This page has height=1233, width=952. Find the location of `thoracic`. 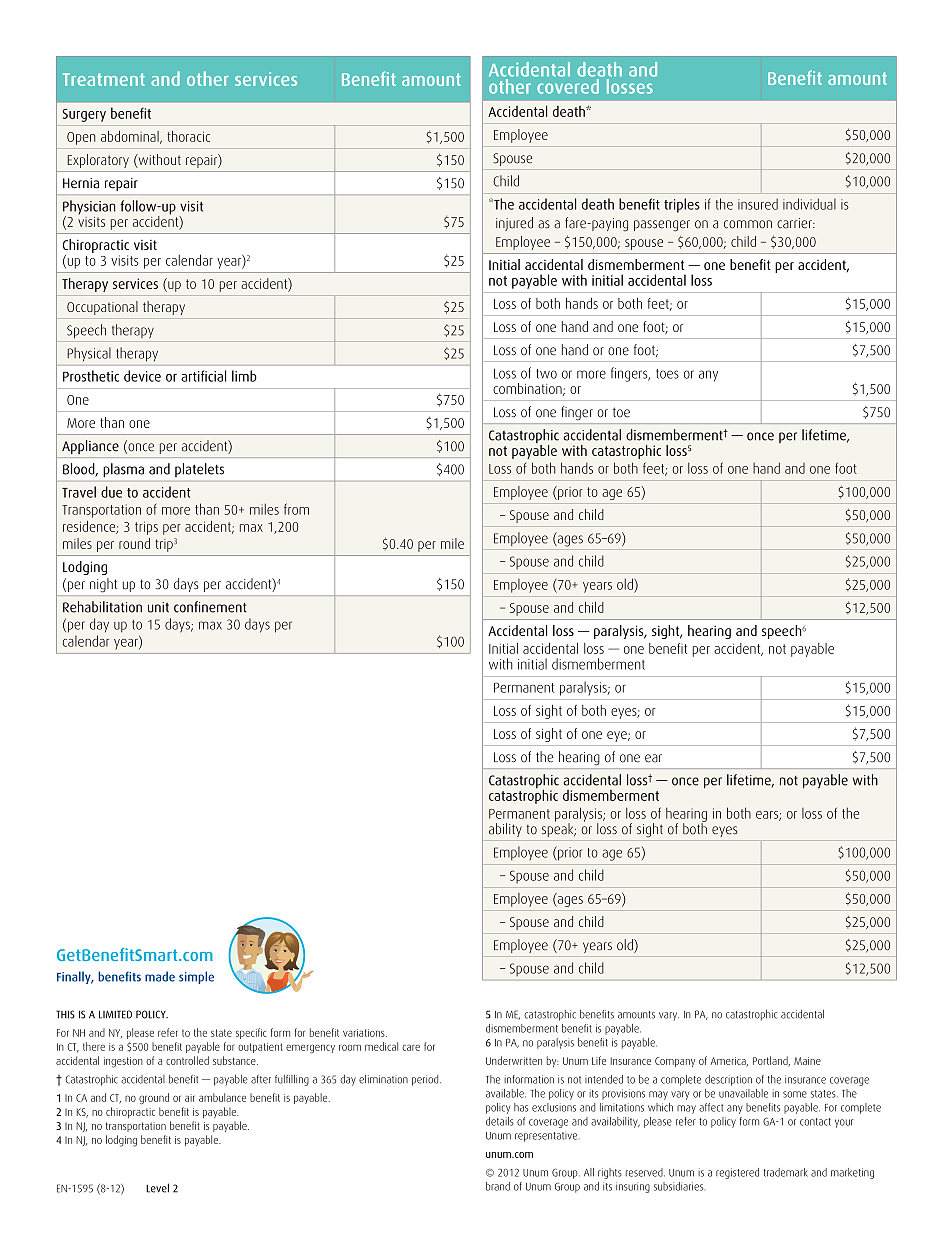

thoracic is located at coordinates (188, 136).
